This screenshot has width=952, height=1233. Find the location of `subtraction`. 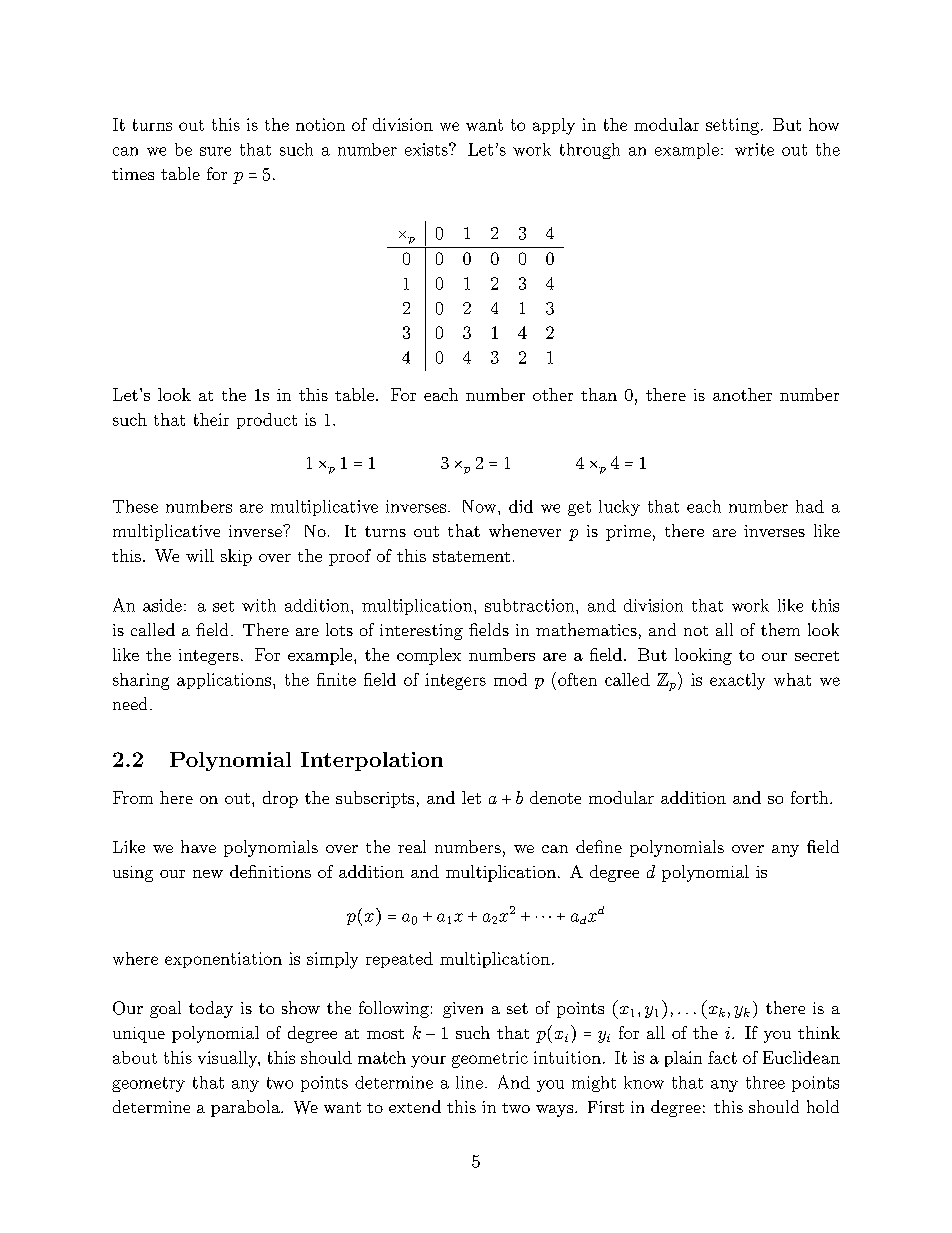

subtraction is located at coordinates (531, 605).
